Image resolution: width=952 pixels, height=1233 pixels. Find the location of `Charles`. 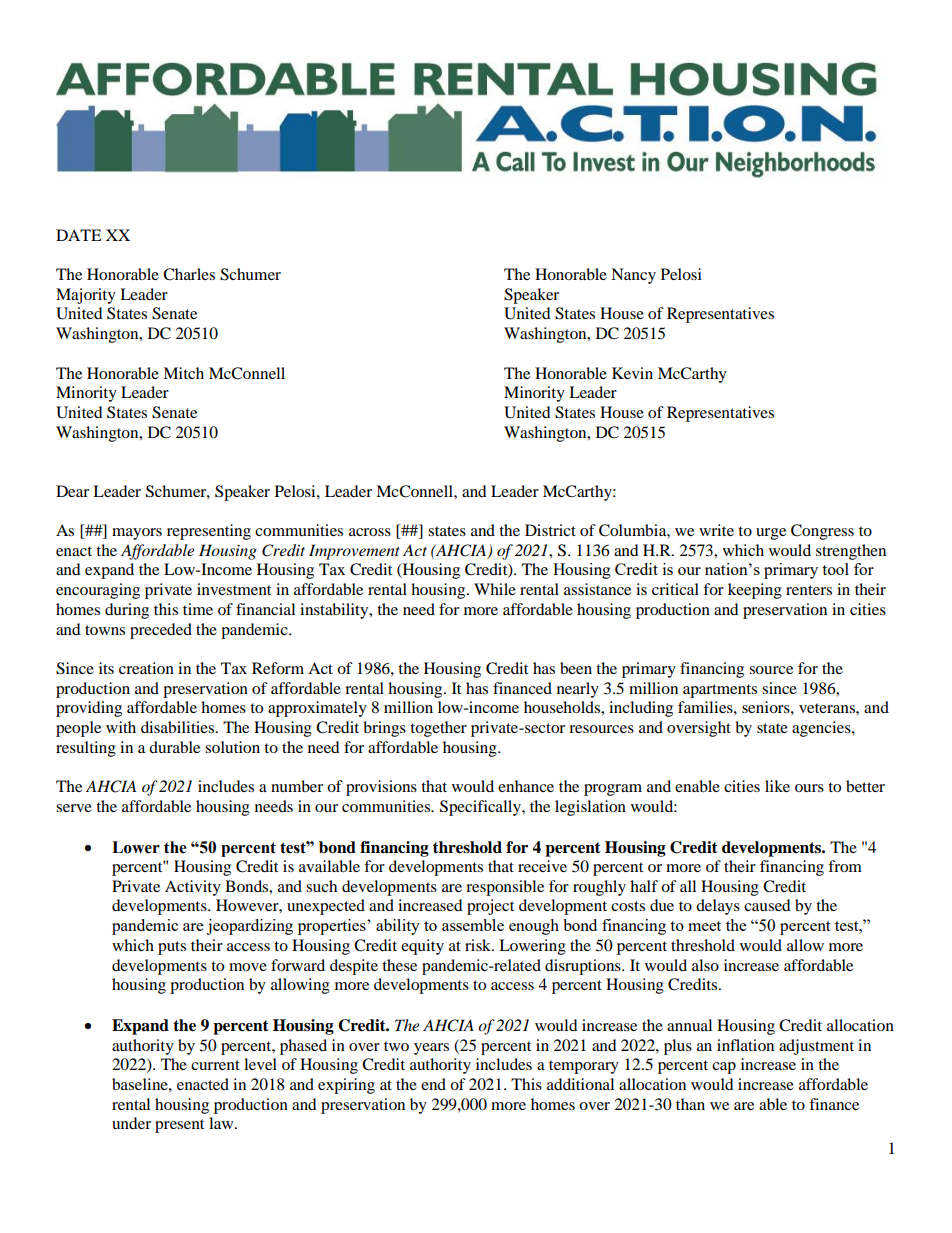

Charles is located at coordinates (189, 274).
